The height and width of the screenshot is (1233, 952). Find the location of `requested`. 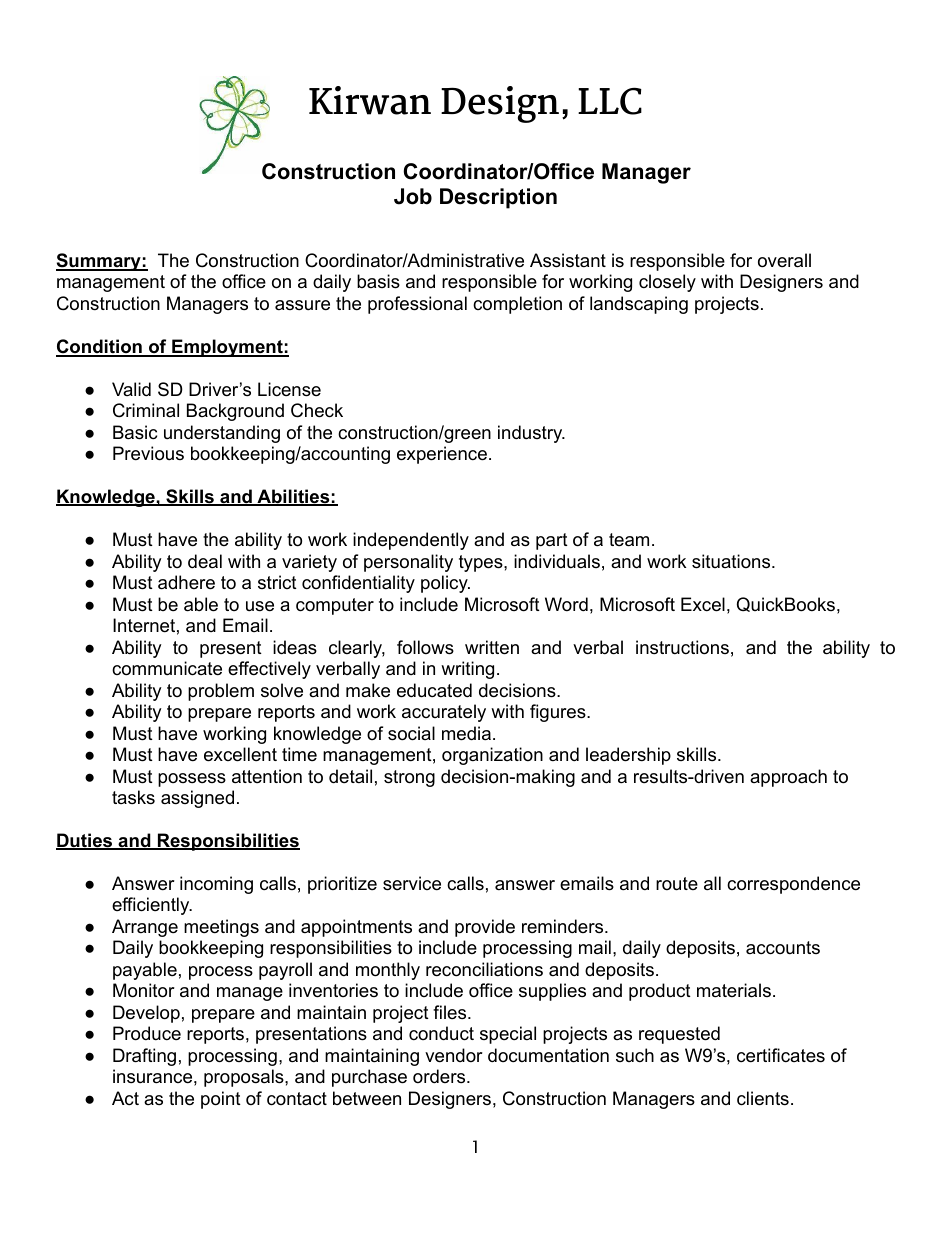

requested is located at coordinates (679, 1035).
